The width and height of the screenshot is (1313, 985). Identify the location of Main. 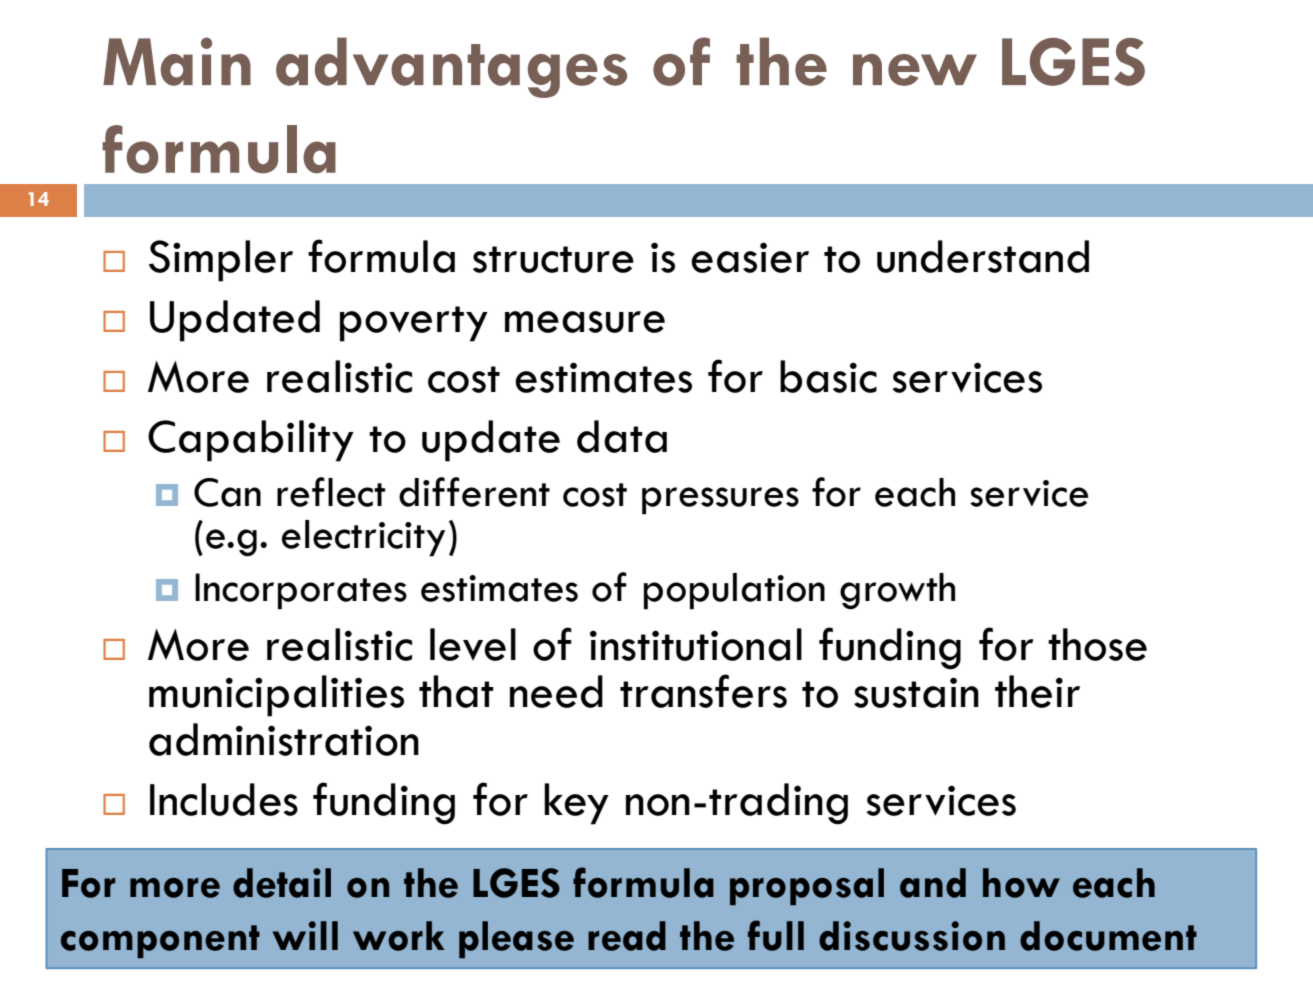
(177, 61).
